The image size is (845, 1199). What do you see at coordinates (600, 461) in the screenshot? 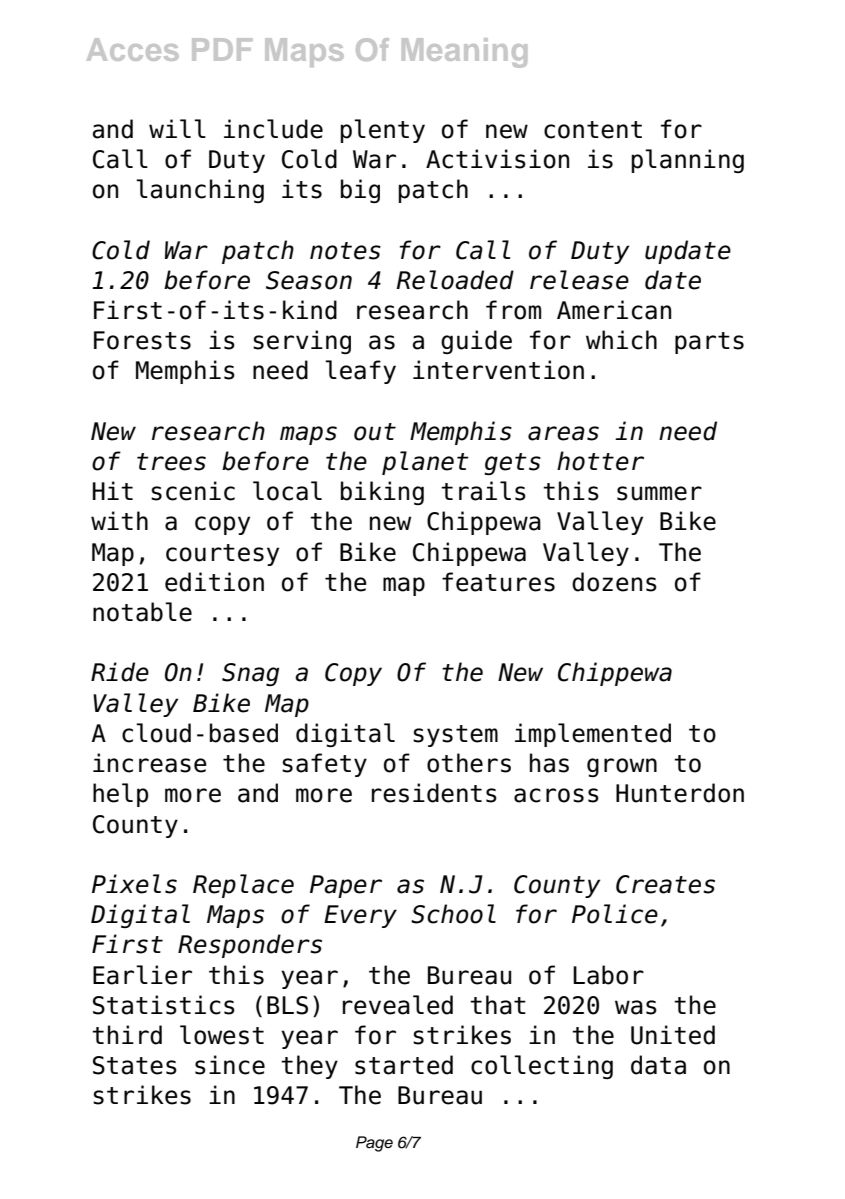
I see `hotter` at bounding box center [600, 461].
